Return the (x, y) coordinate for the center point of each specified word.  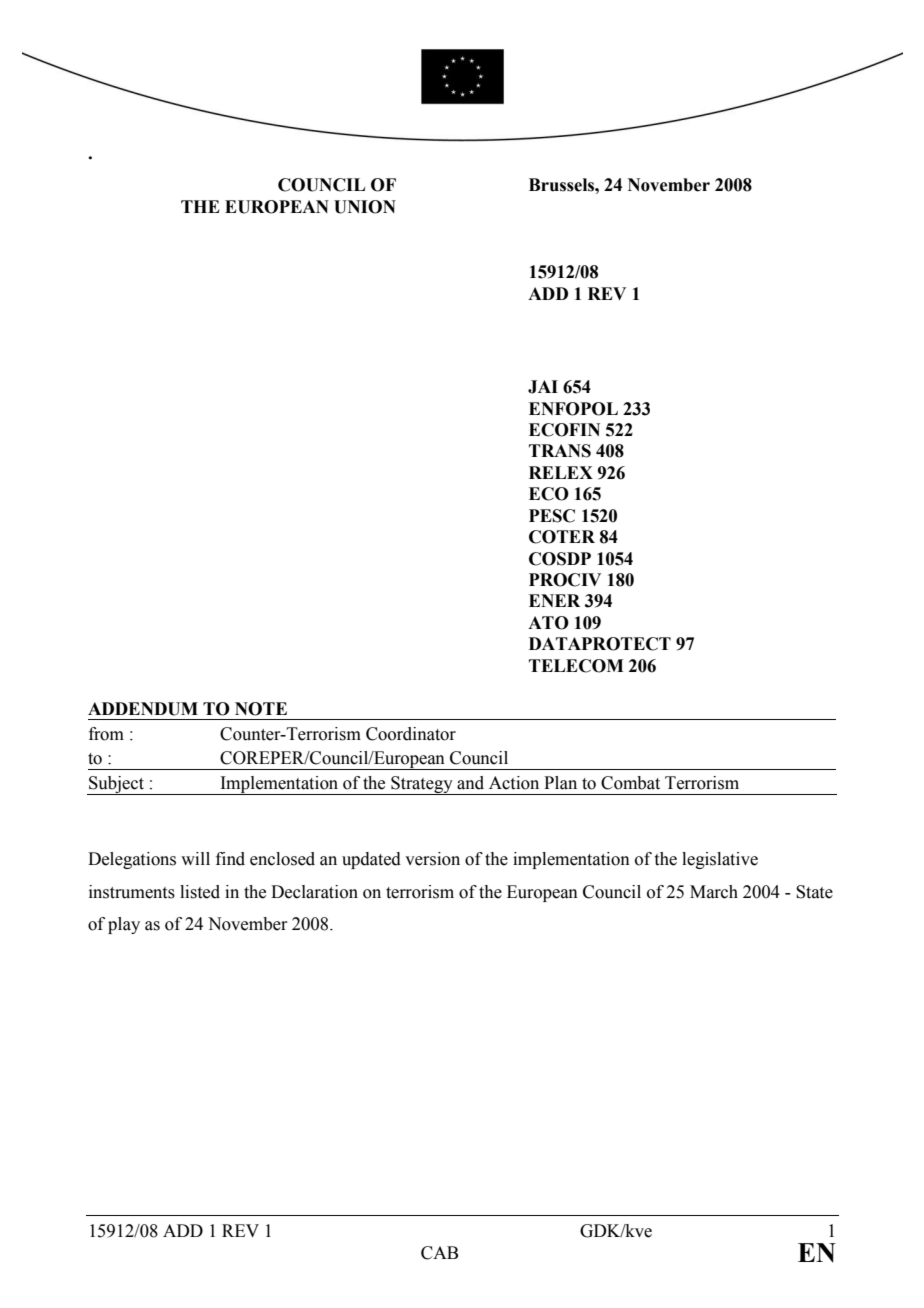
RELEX (561, 472)
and (470, 783)
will (195, 858)
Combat (630, 783)
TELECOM (576, 666)
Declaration (314, 892)
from (106, 734)
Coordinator (411, 734)
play (124, 925)
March (714, 892)
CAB (439, 1253)
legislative (720, 860)
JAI (543, 387)
